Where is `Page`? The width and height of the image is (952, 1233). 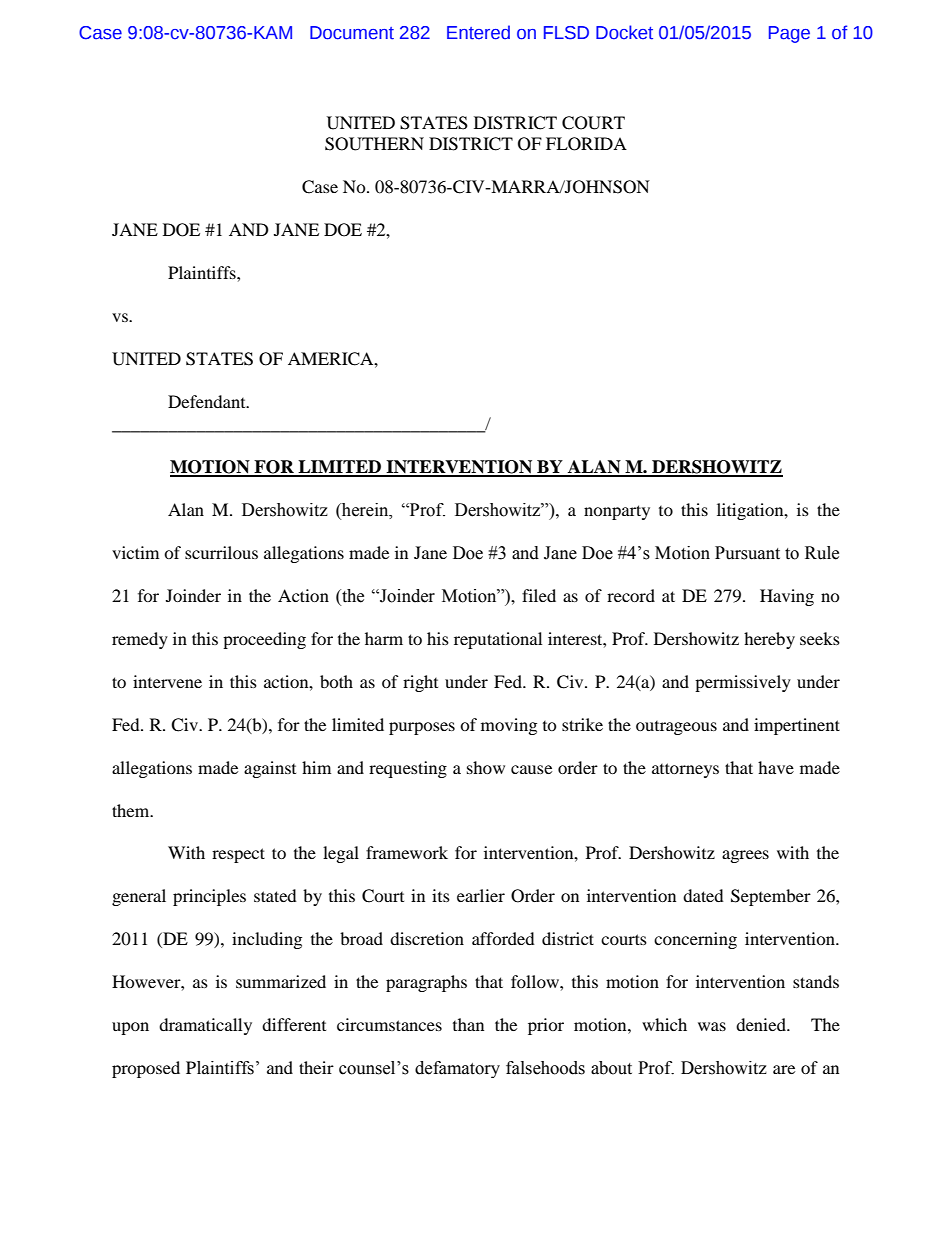
Page is located at coordinates (789, 34).
